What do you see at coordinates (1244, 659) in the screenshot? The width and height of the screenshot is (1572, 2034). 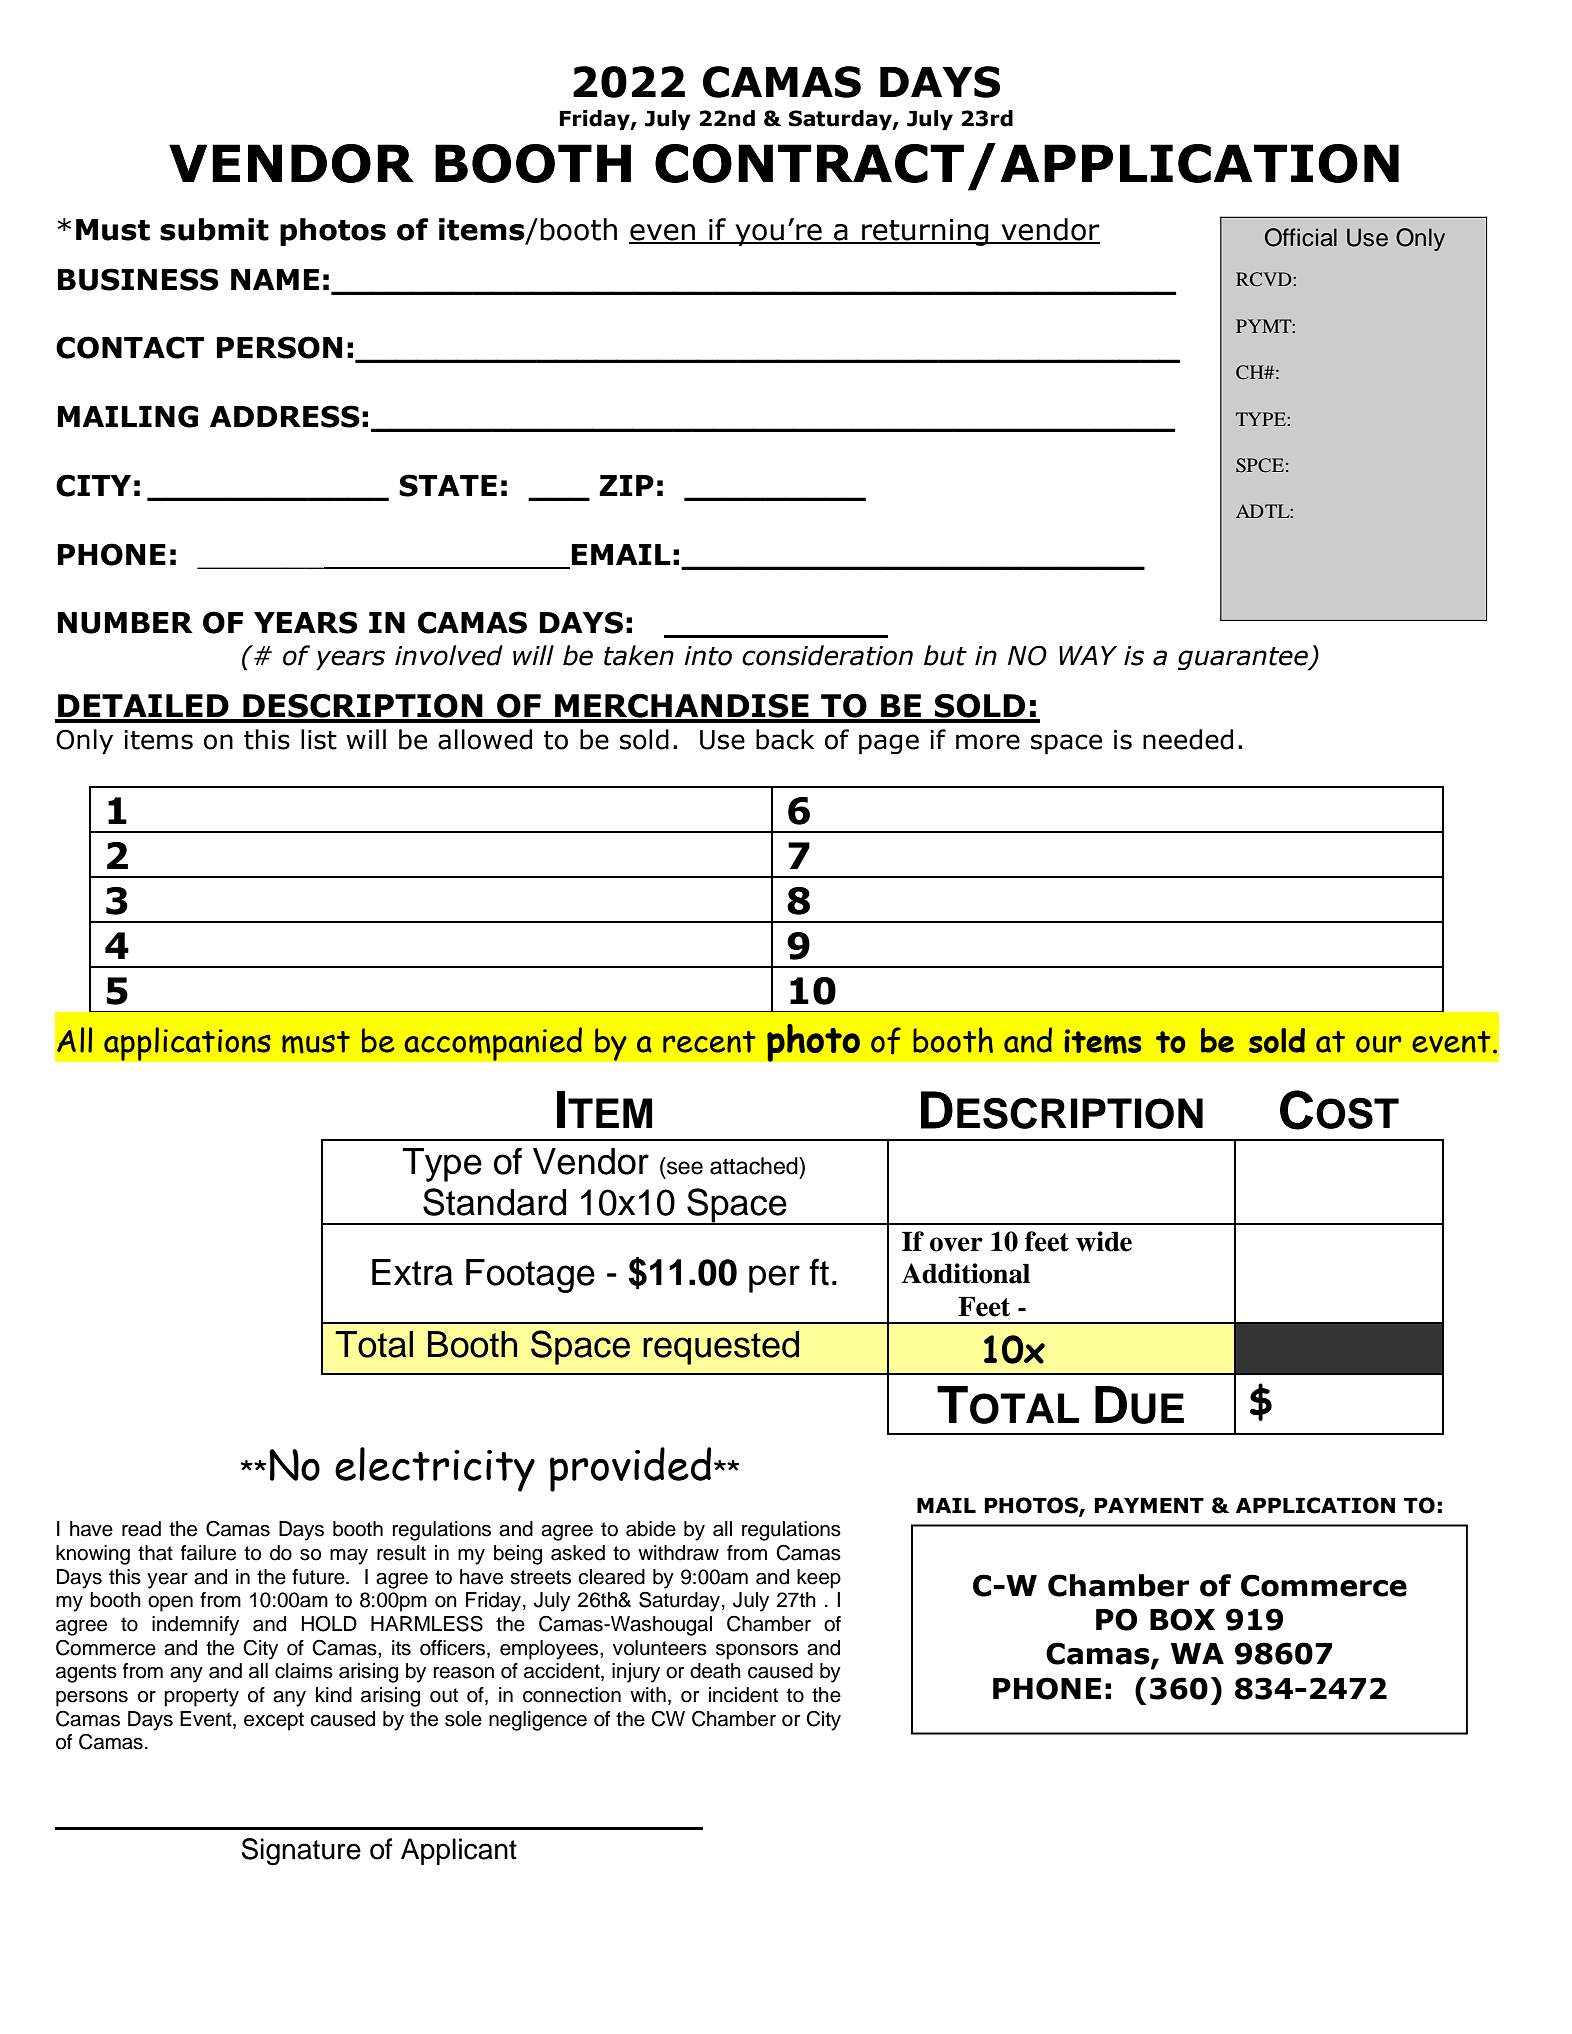 I see `guarantee` at bounding box center [1244, 659].
